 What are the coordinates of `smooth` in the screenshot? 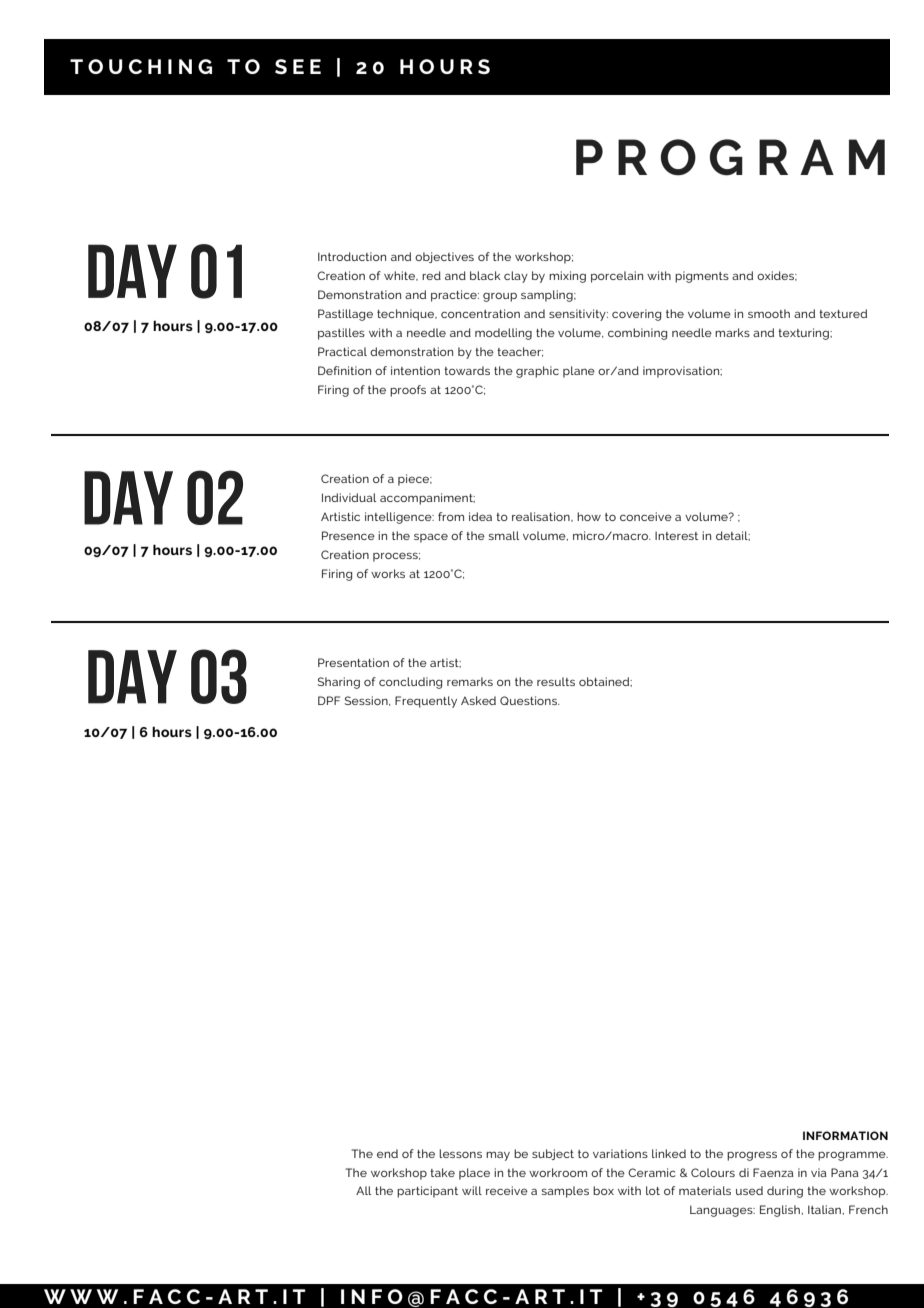 It's located at (769, 313).
